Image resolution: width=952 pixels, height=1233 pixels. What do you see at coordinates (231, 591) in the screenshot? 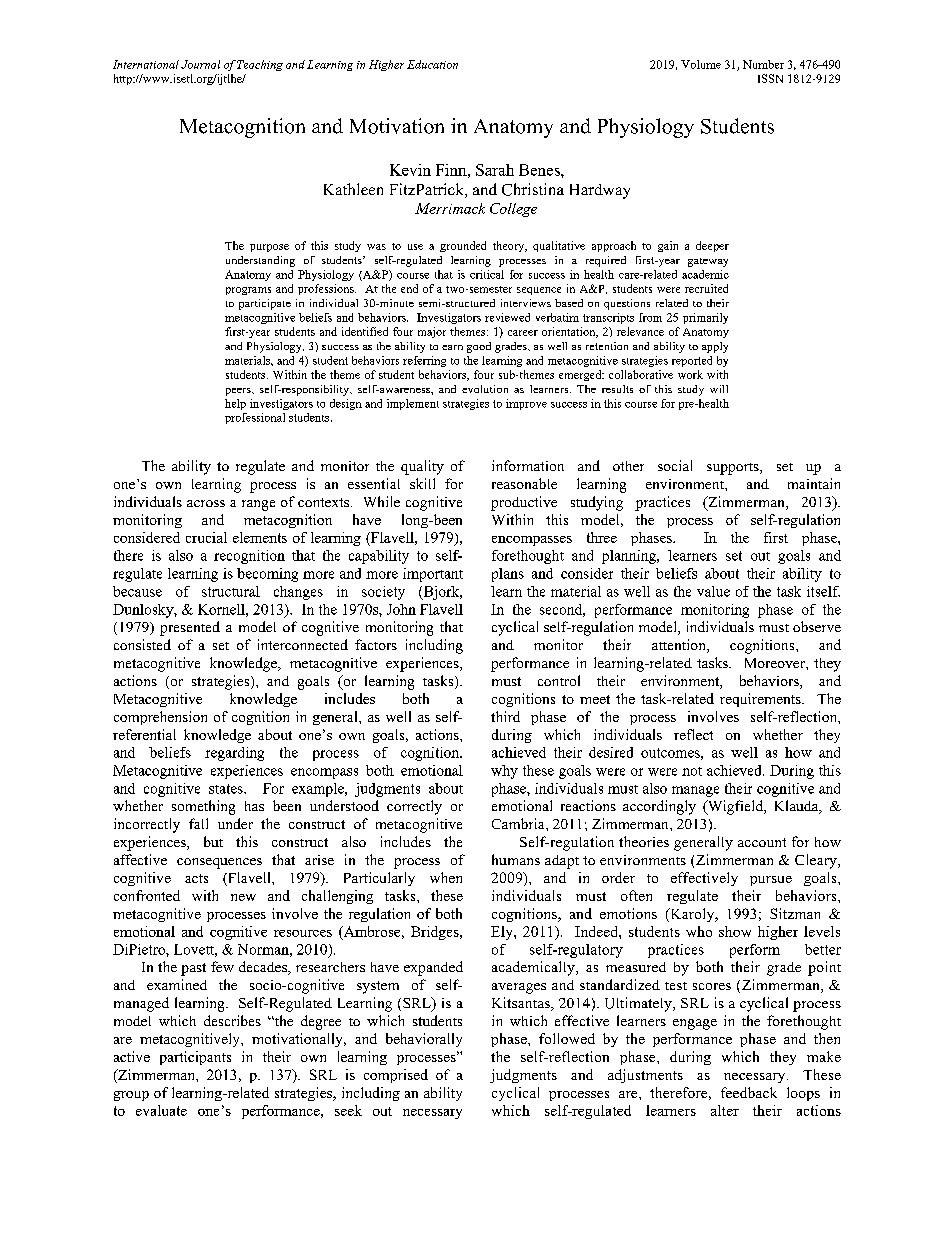
I see `structural` at bounding box center [231, 591].
